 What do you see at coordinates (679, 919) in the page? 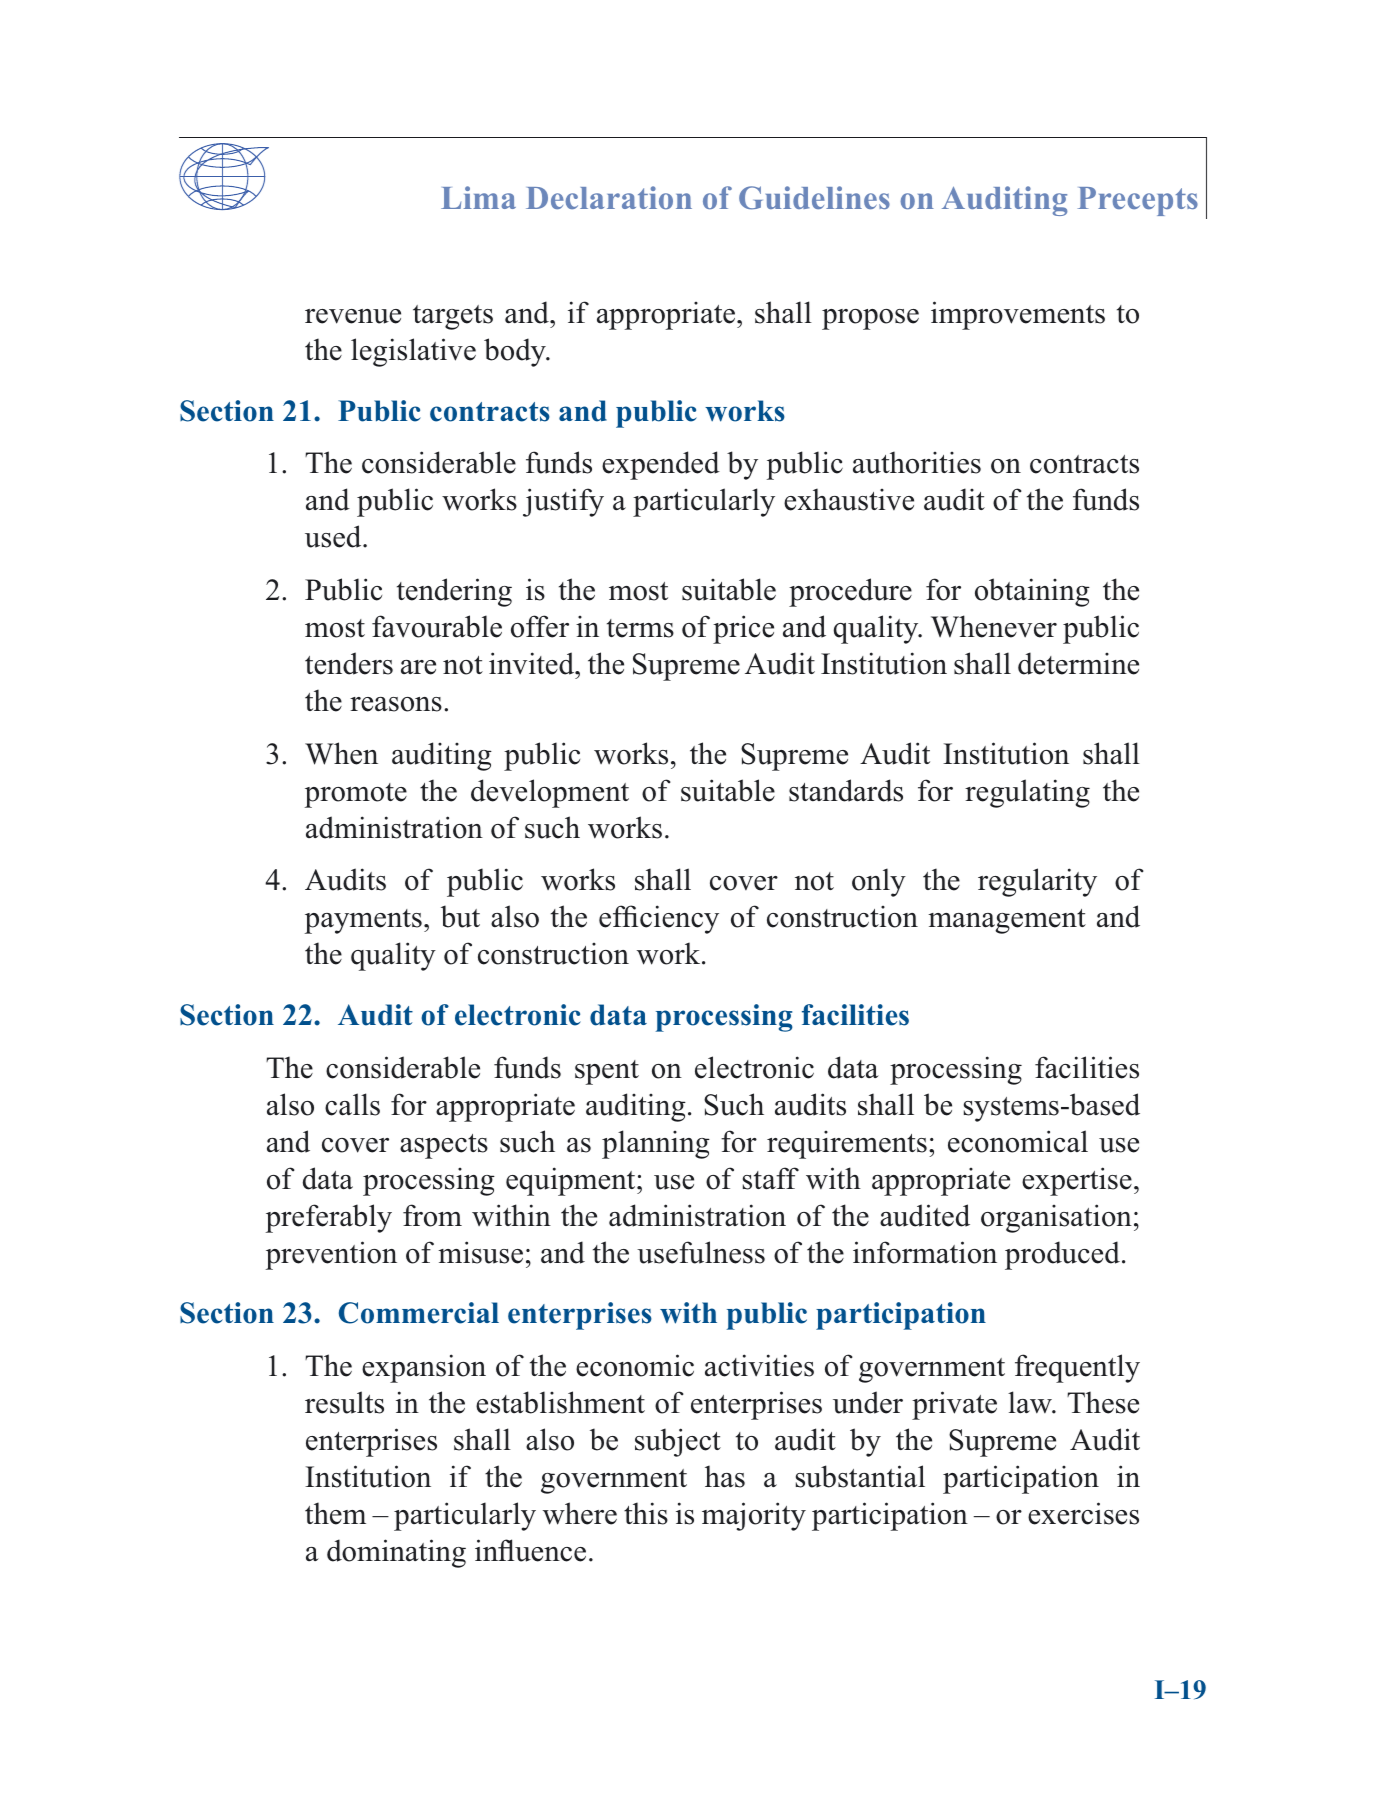
I see `ciency` at bounding box center [679, 919].
